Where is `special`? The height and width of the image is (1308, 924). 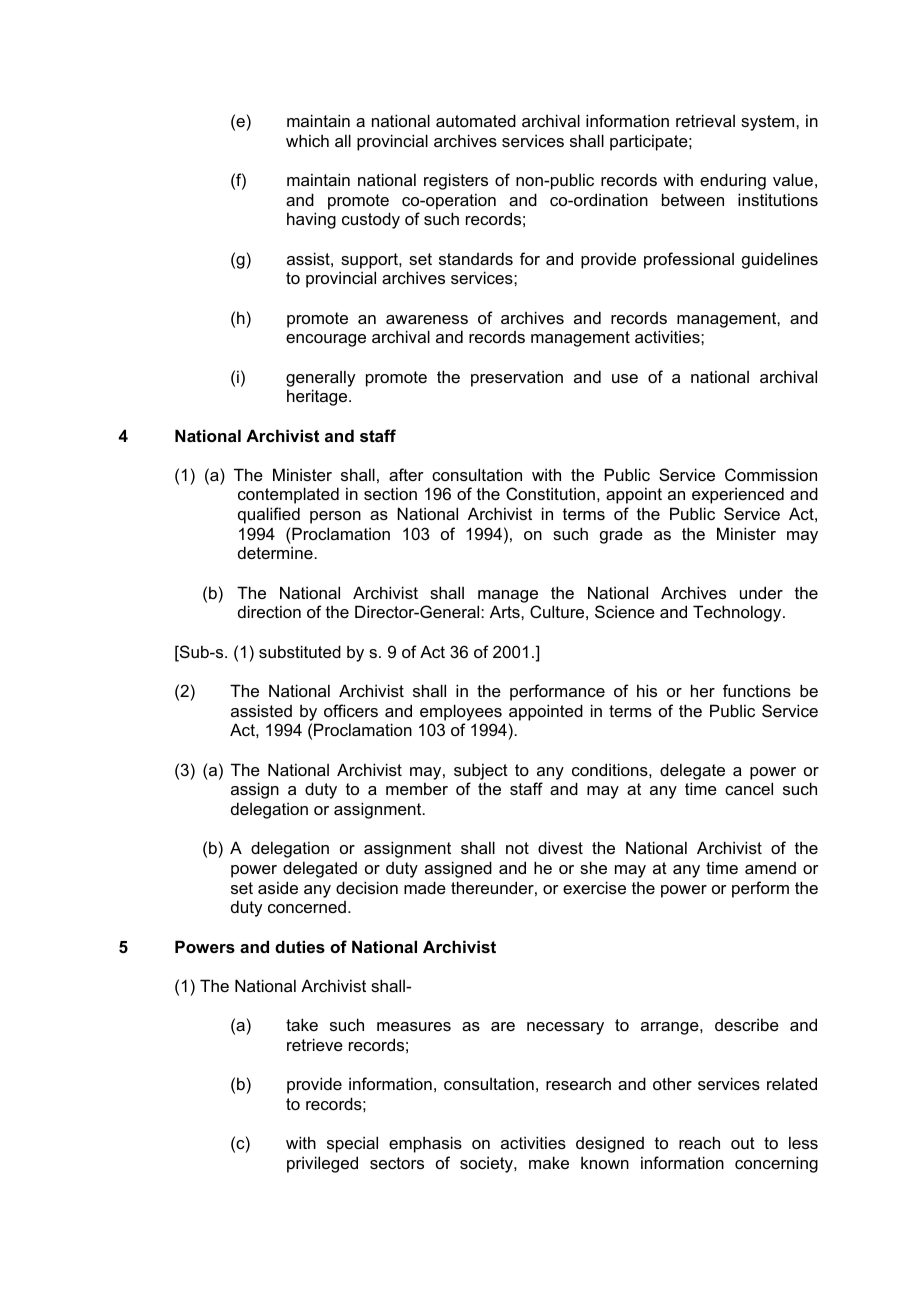
special is located at coordinates (352, 1144).
